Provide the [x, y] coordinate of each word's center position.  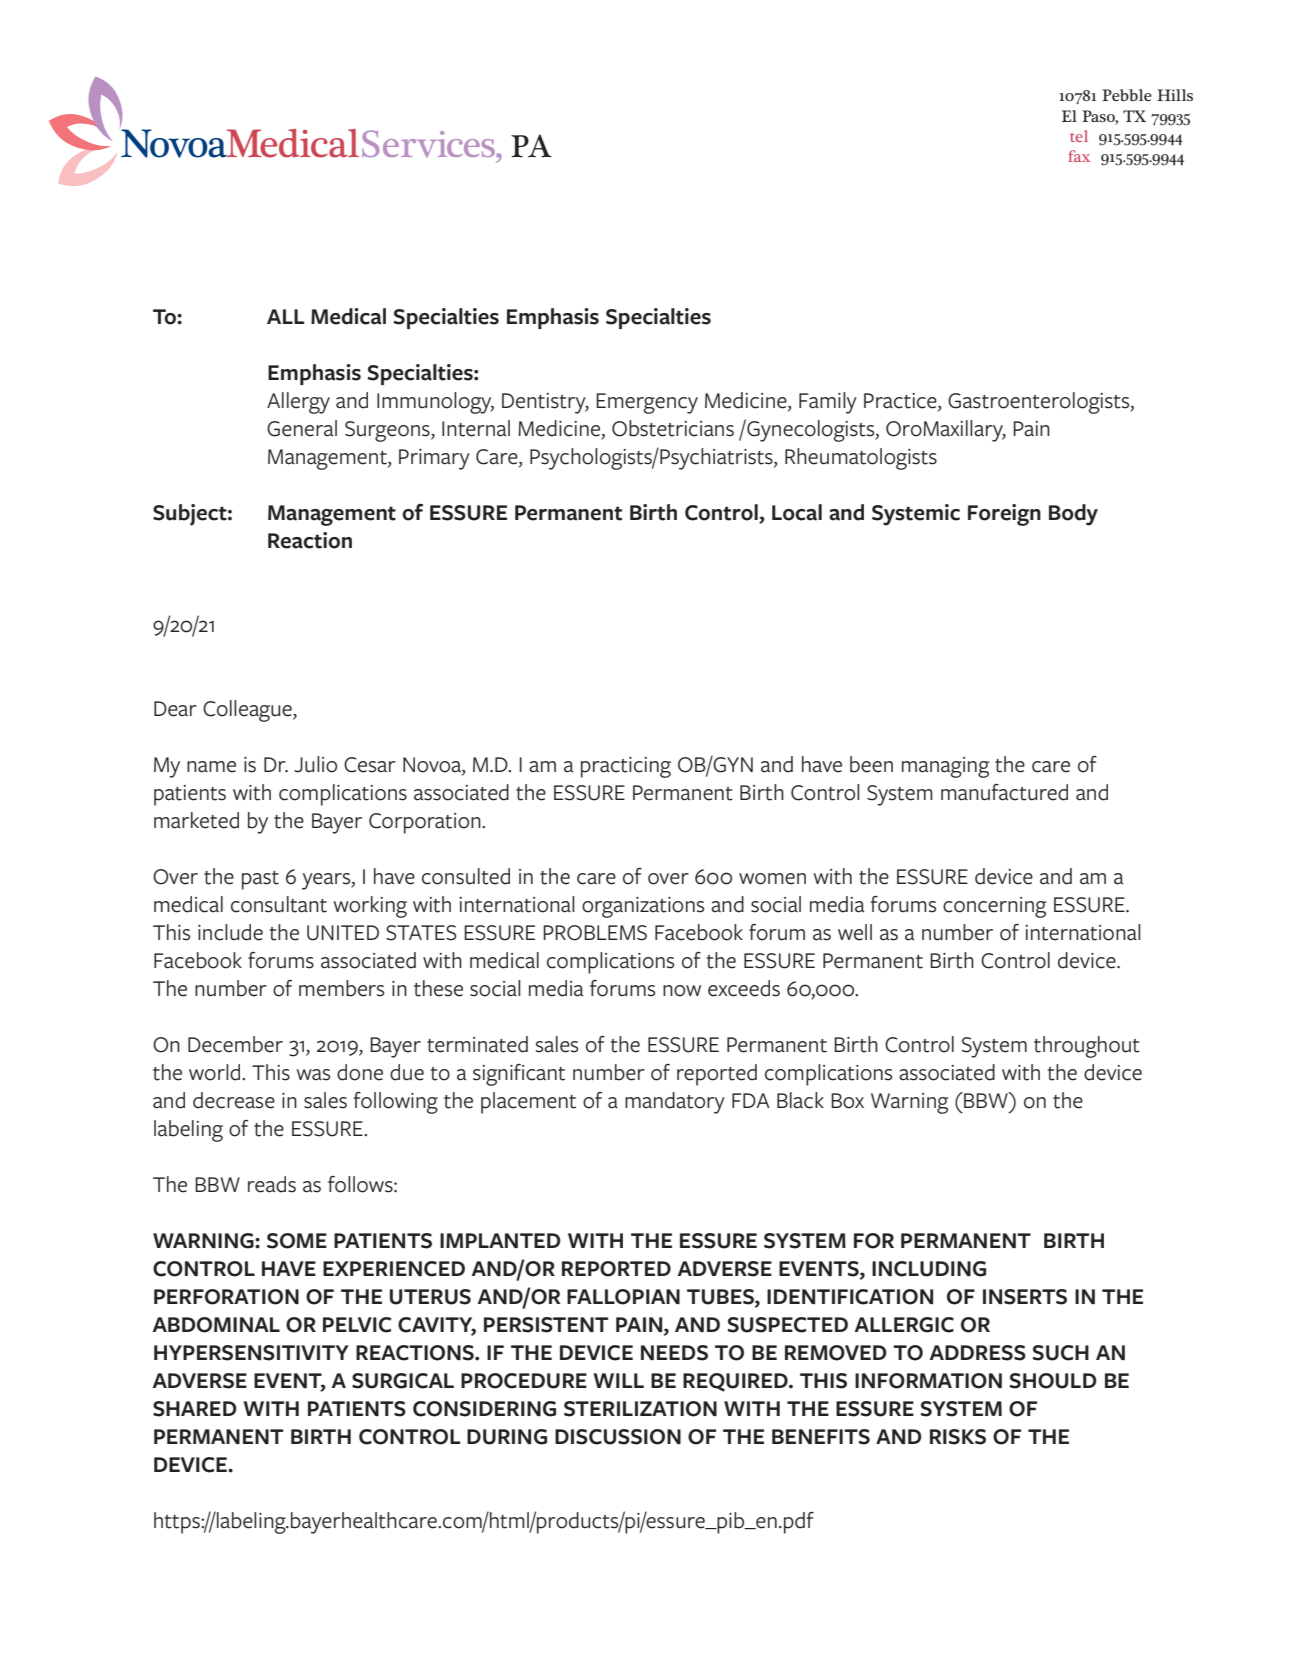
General [302, 428]
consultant [279, 904]
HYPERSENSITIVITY [251, 1353]
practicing [626, 767]
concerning [994, 907]
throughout [1087, 1047]
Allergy [298, 403]
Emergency [647, 403]
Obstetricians [673, 428]
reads [272, 1184]
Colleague [248, 711]
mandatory [675, 1103]
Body [1073, 515]
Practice [901, 402]
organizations [643, 907]
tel [1079, 136]
